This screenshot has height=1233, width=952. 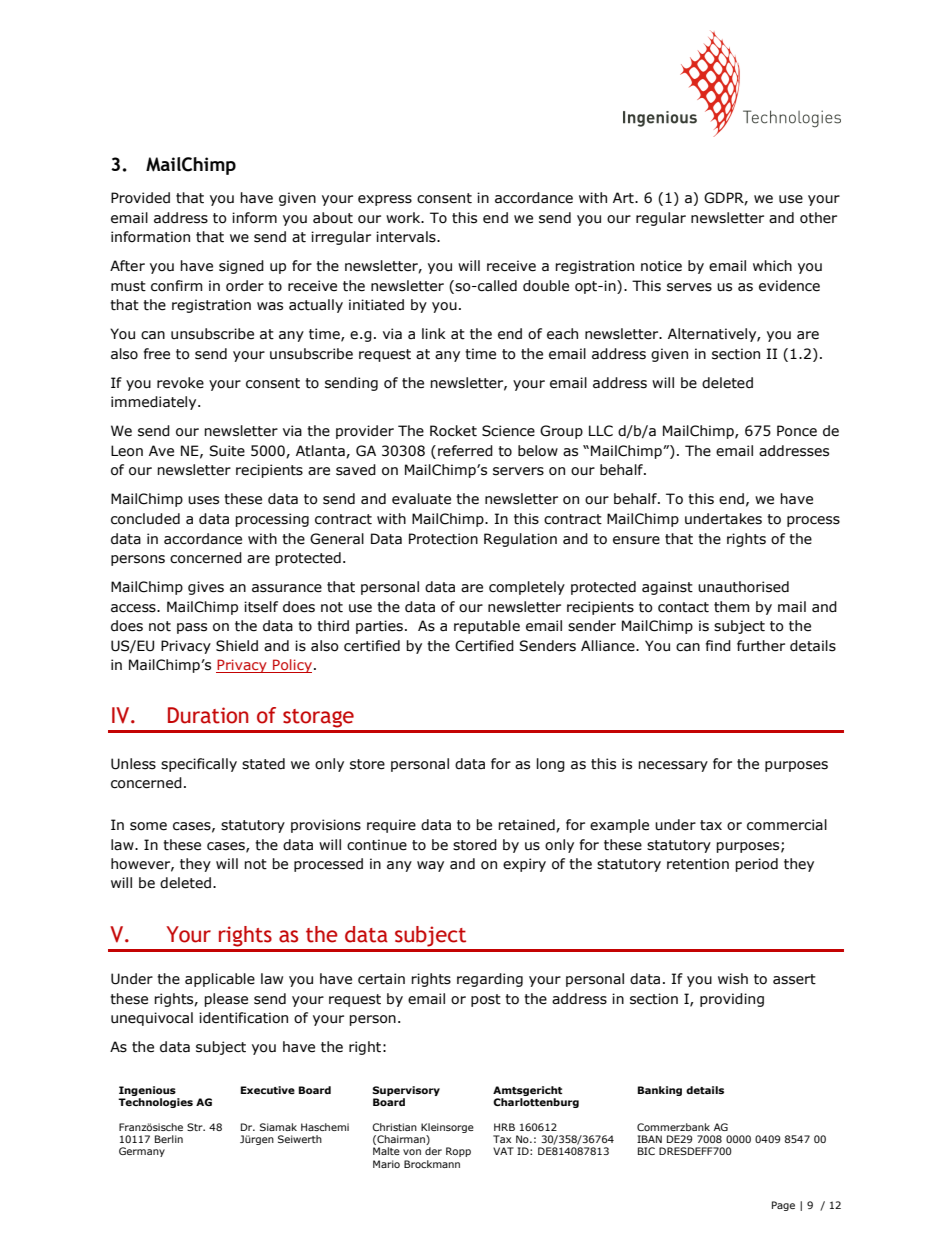 I want to click on referred, so click(x=465, y=451).
